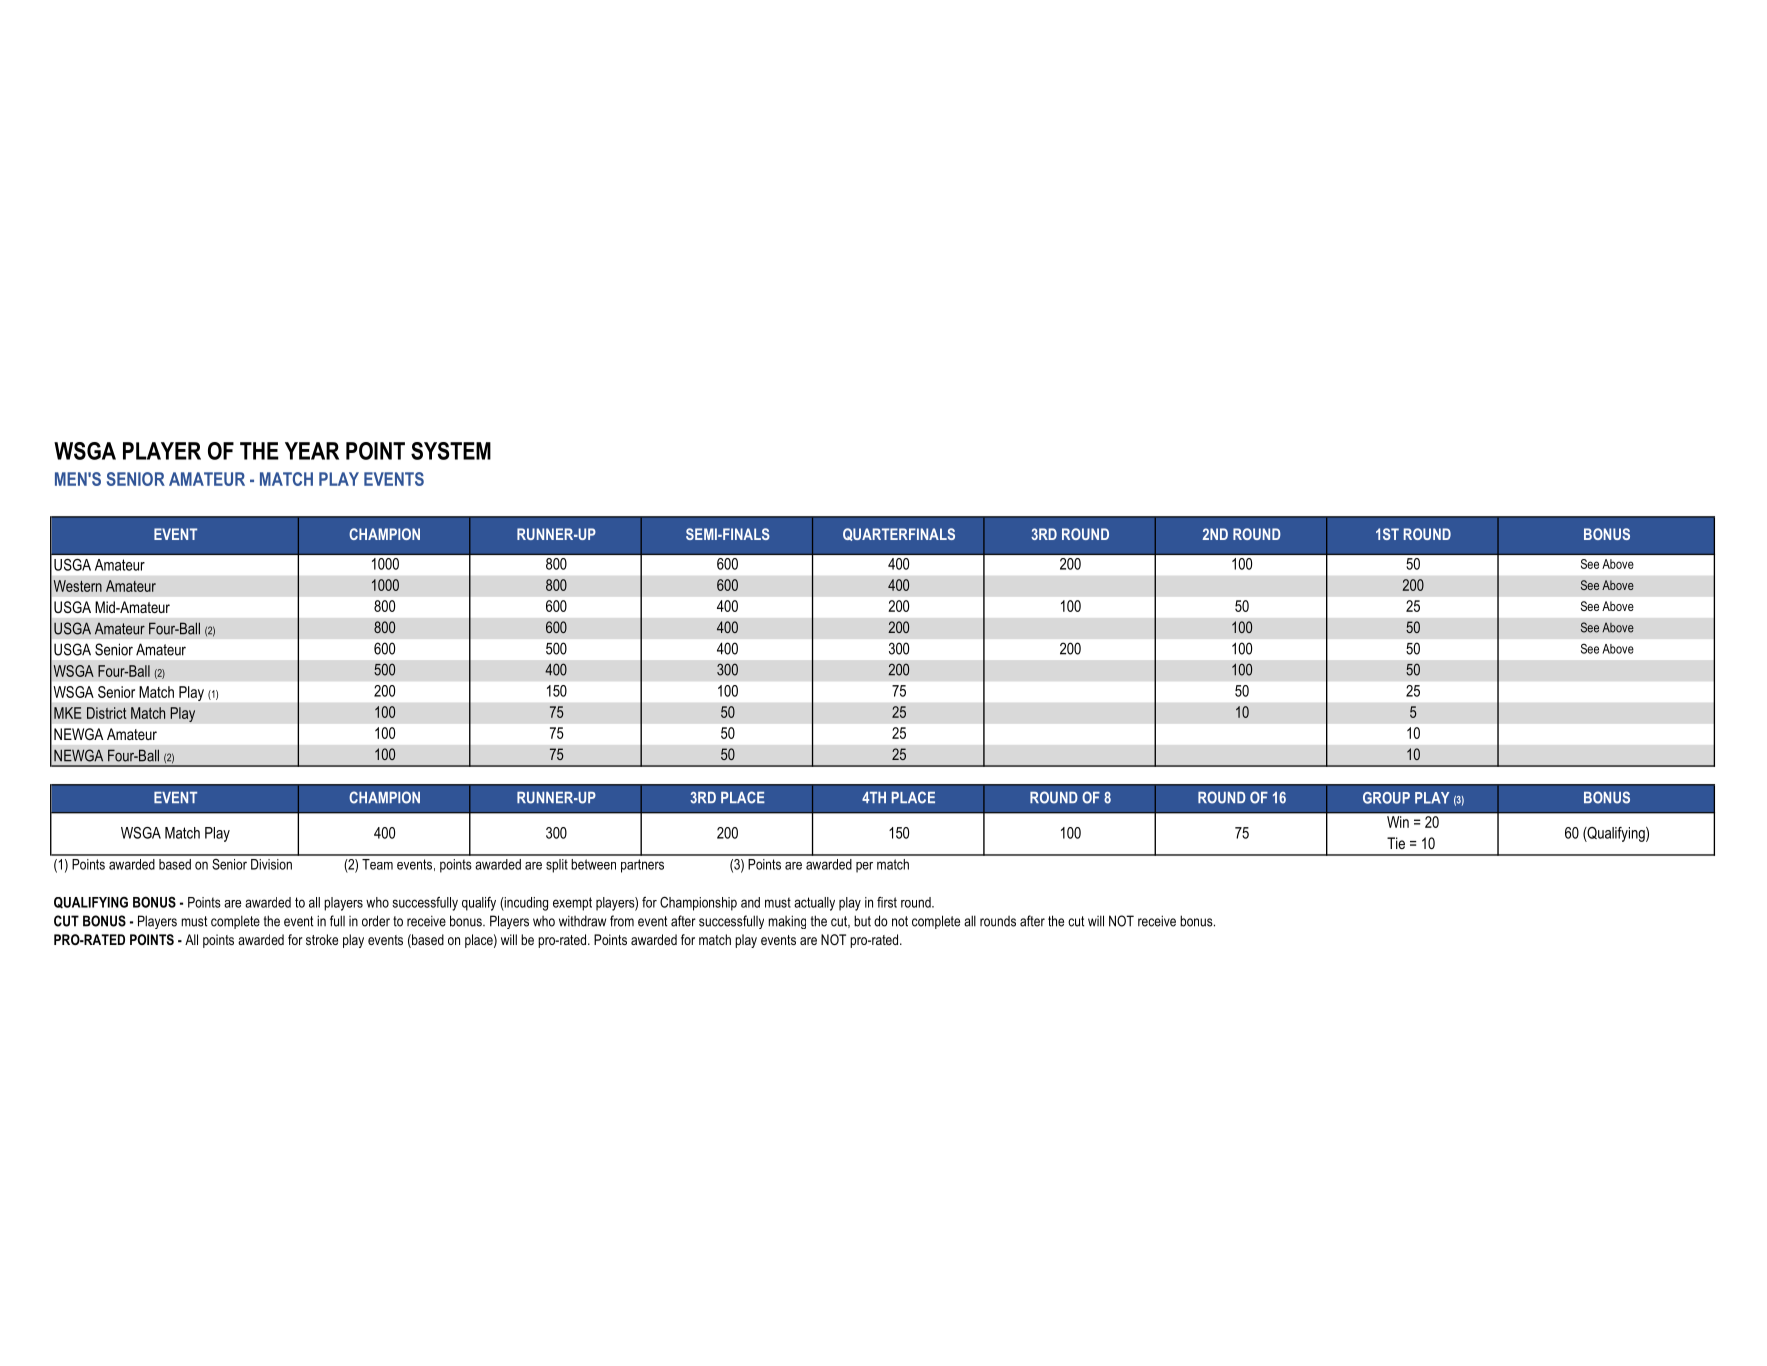 The image size is (1767, 1366). Describe the element at coordinates (1398, 822) in the page. I see `Win` at that location.
